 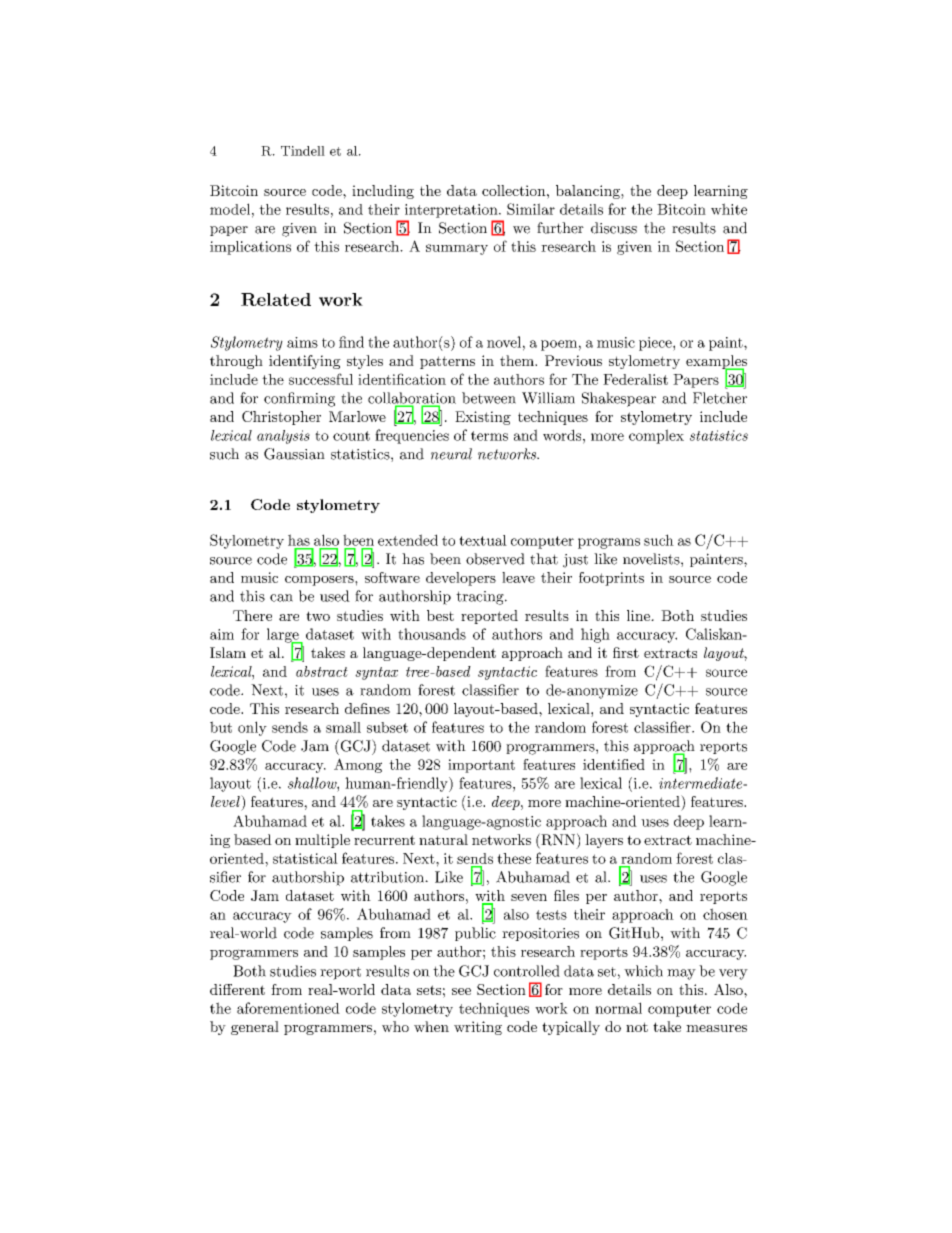 I want to click on can, so click(x=281, y=598).
